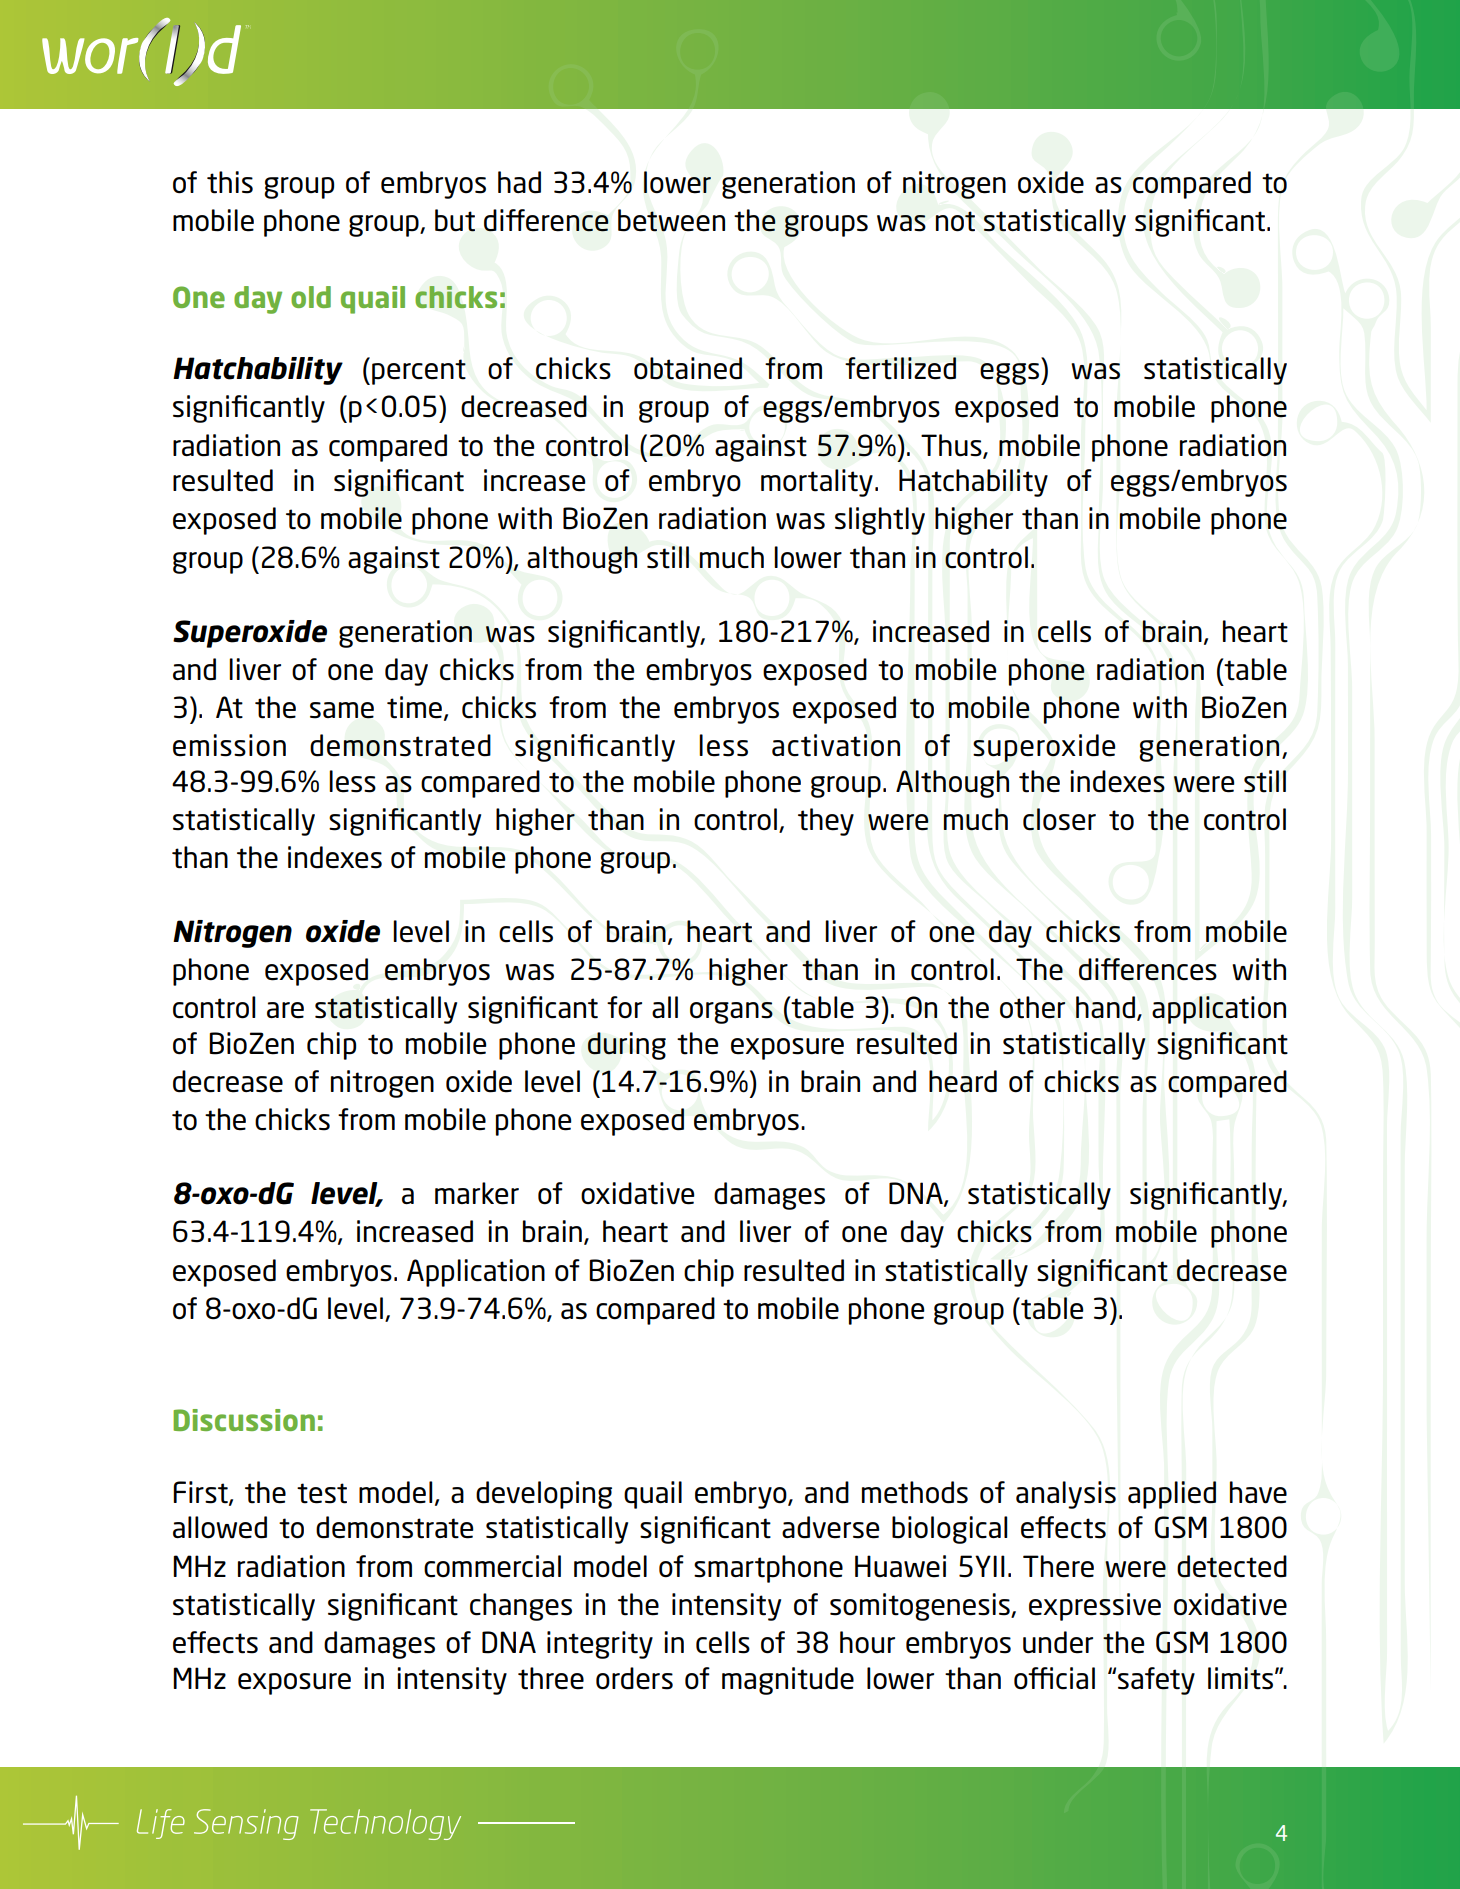  Describe the element at coordinates (311, 297) in the image. I see `old` at that location.
